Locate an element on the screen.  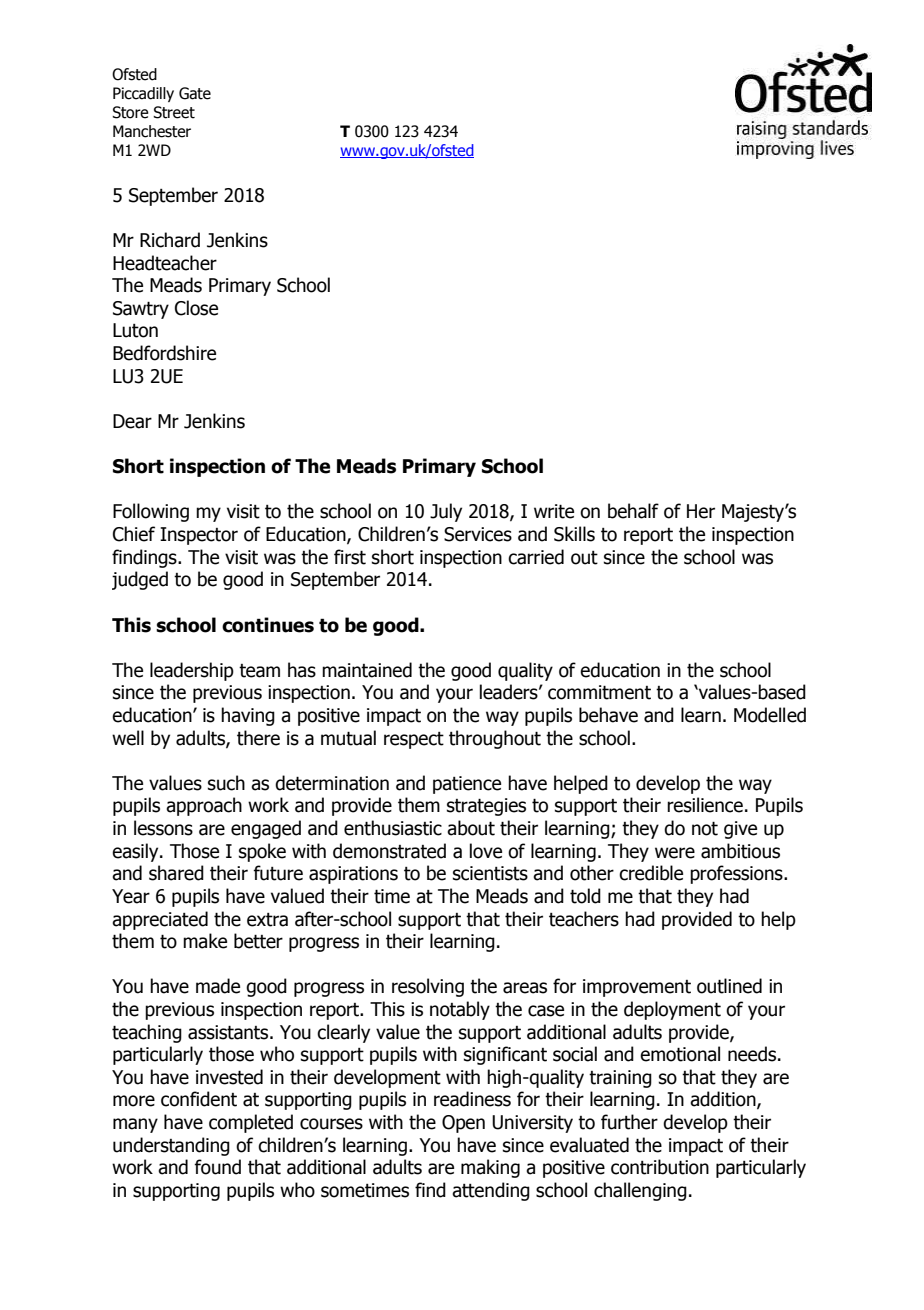
behalf is located at coordinates (633, 511).
